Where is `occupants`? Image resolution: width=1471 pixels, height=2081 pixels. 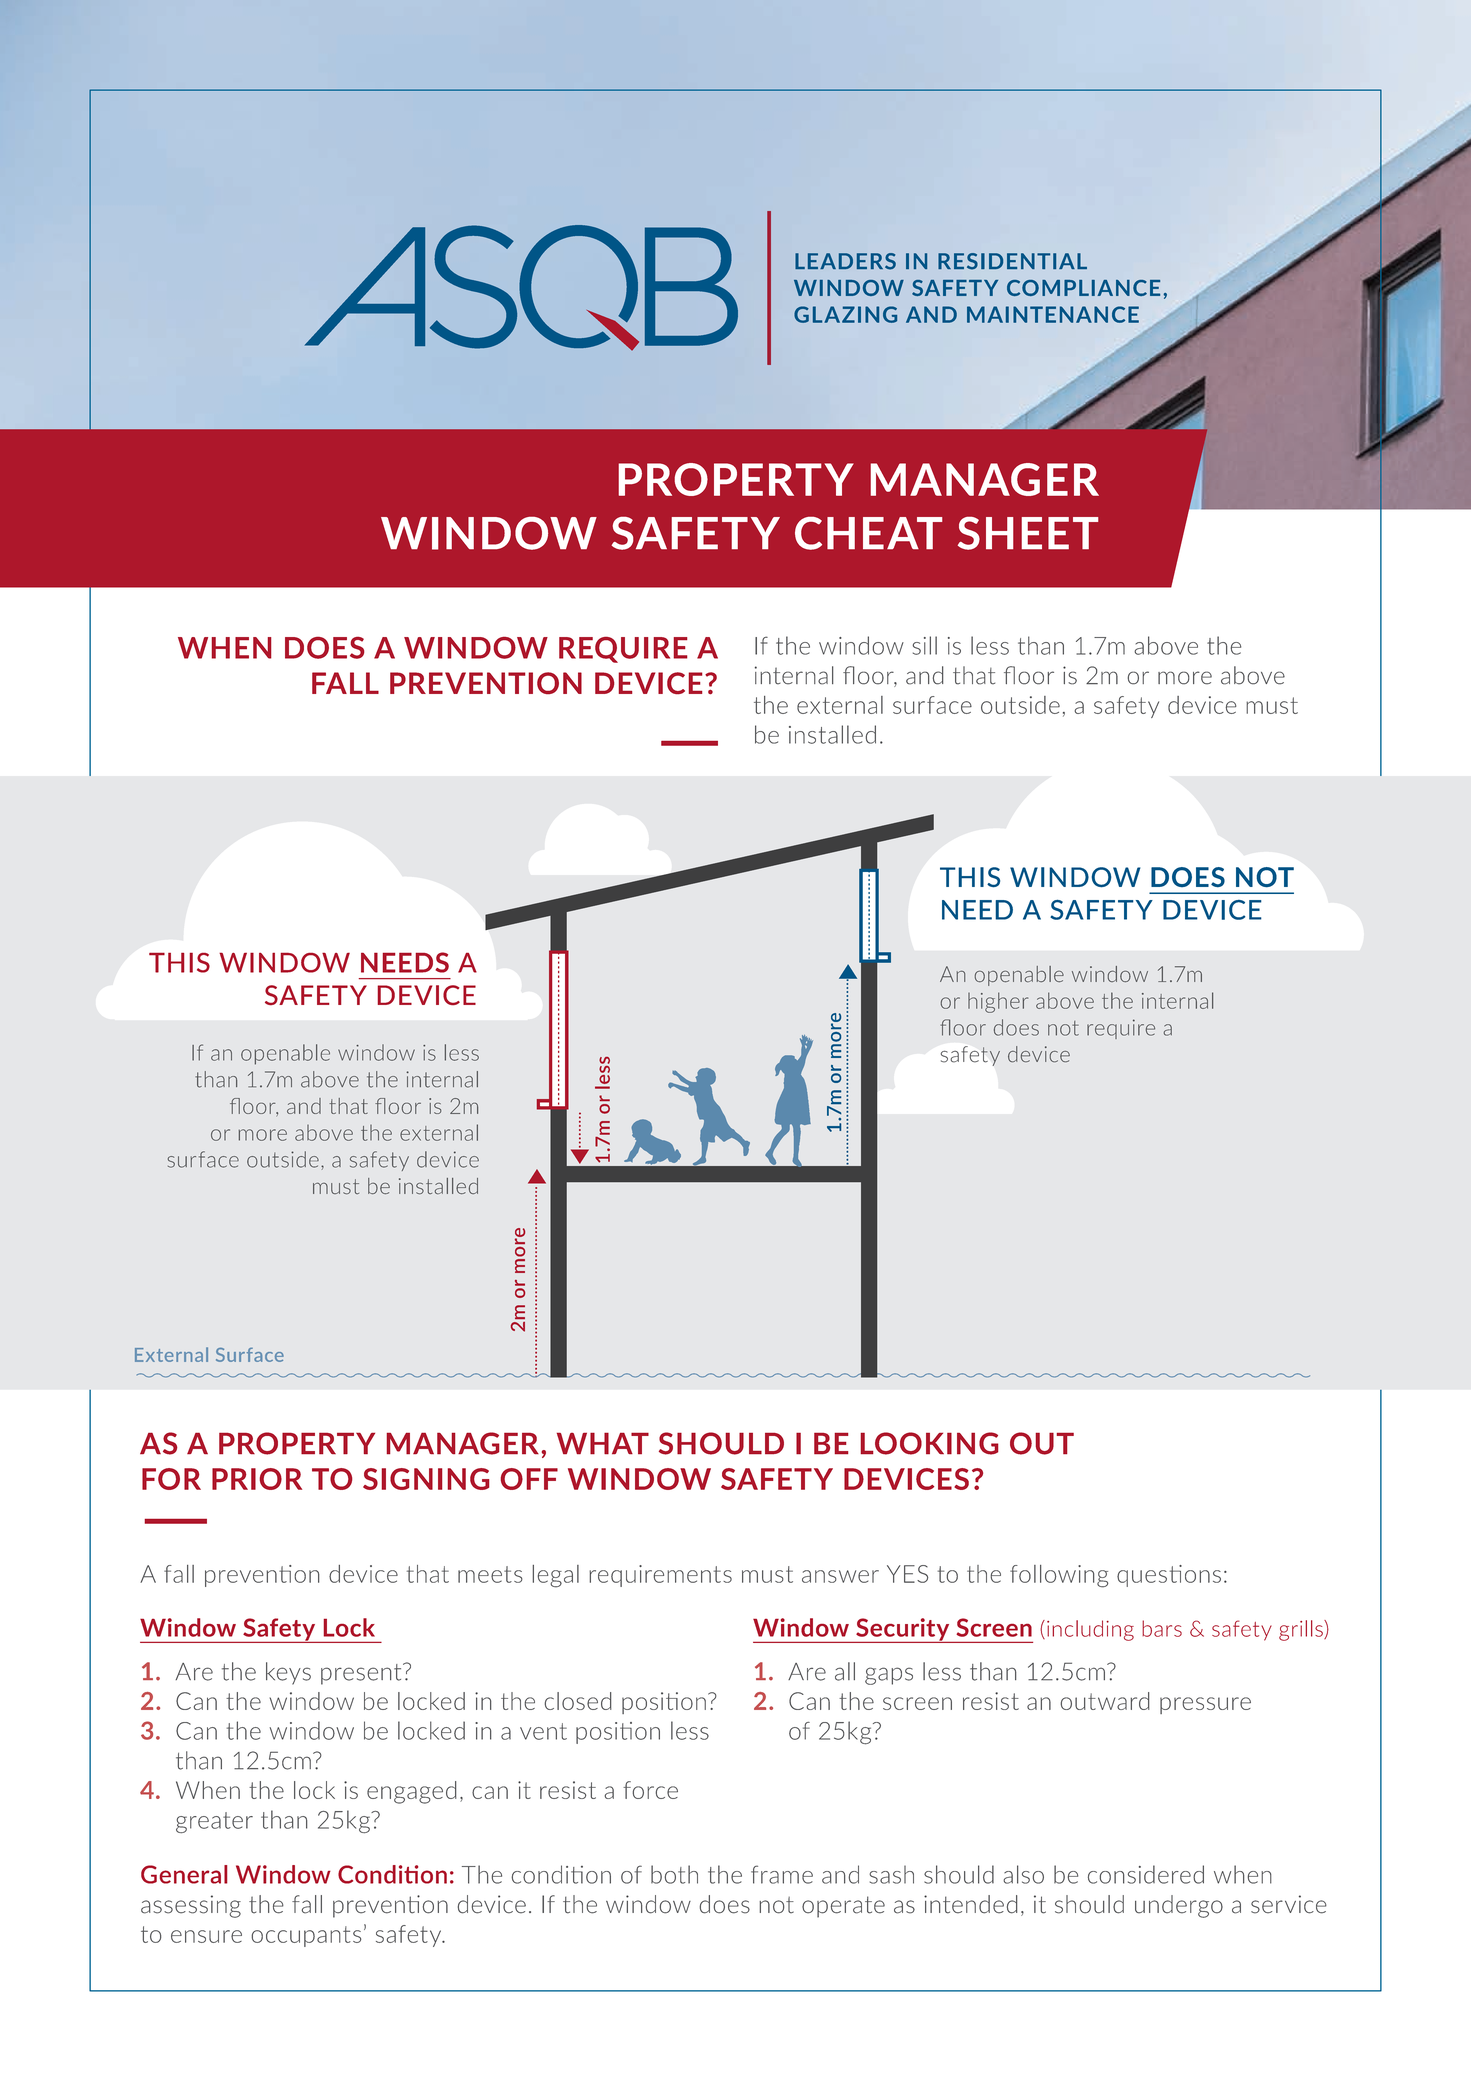 occupants is located at coordinates (306, 1936).
